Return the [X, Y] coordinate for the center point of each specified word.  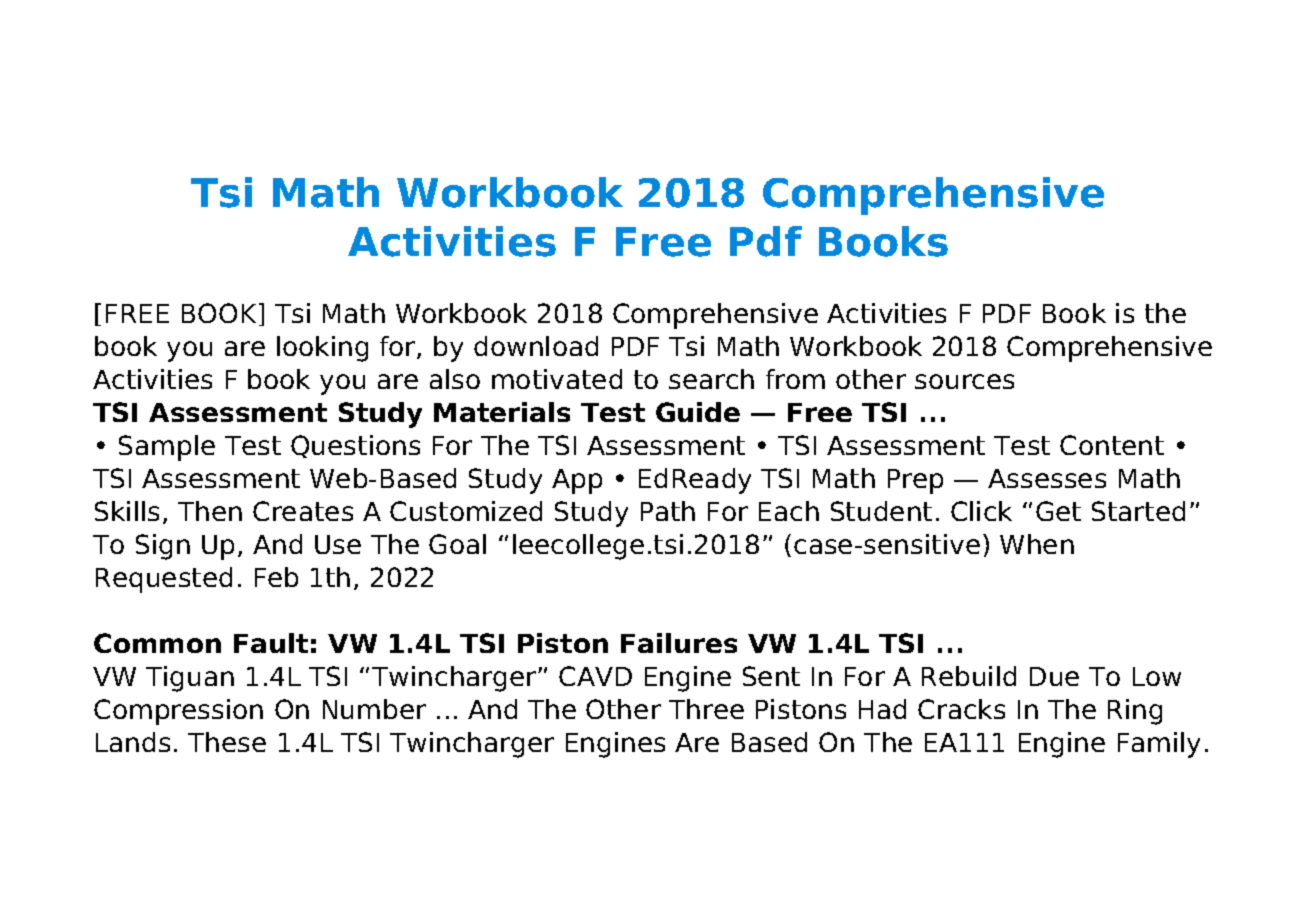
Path [668, 511]
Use [338, 544]
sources [964, 381]
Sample [167, 448]
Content [1112, 445]
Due [1054, 676]
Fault [271, 643]
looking [322, 349]
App [577, 481]
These [227, 742]
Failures [679, 643]
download [536, 346]
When [1037, 544]
